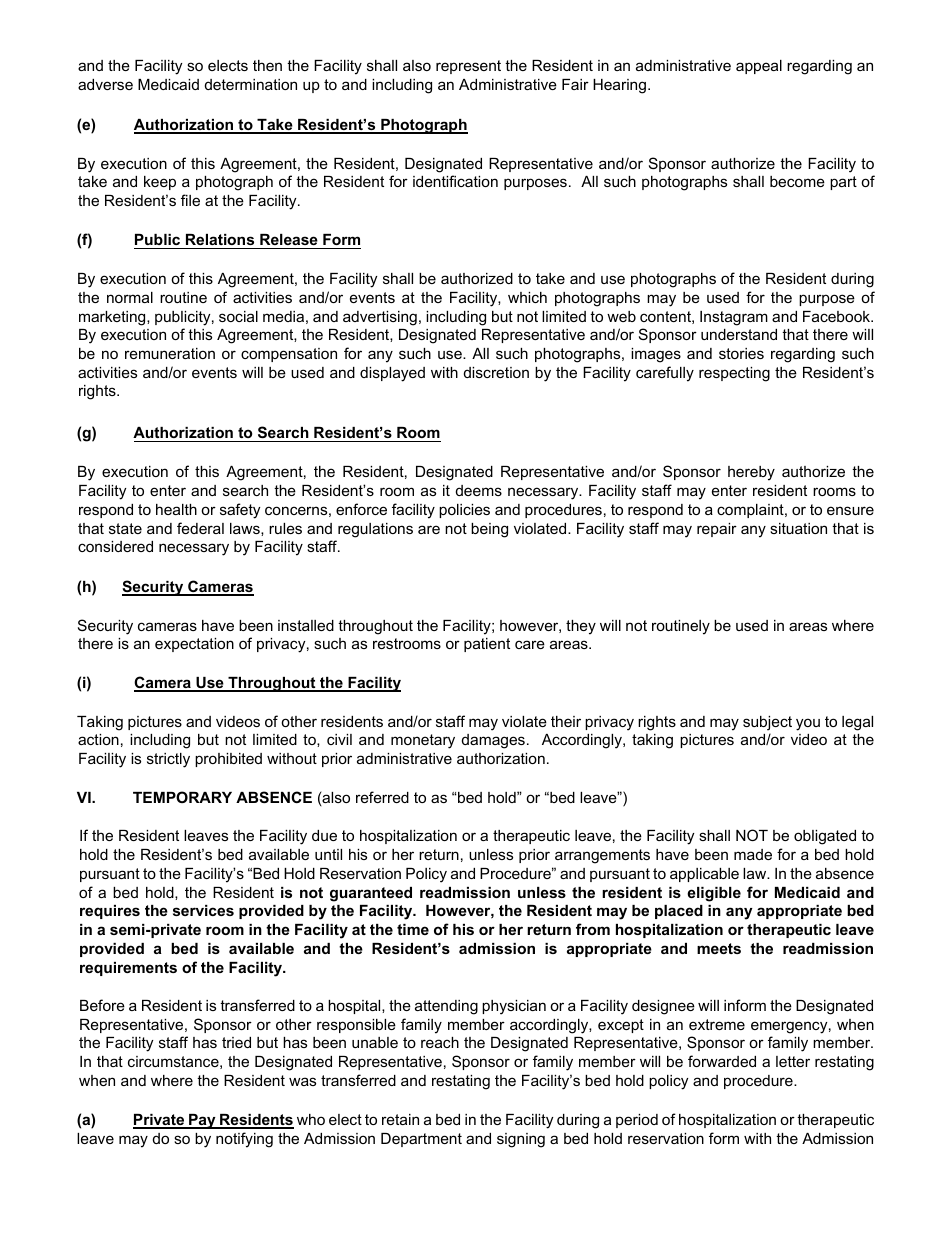  What do you see at coordinates (487, 645) in the document?
I see `patient` at bounding box center [487, 645].
